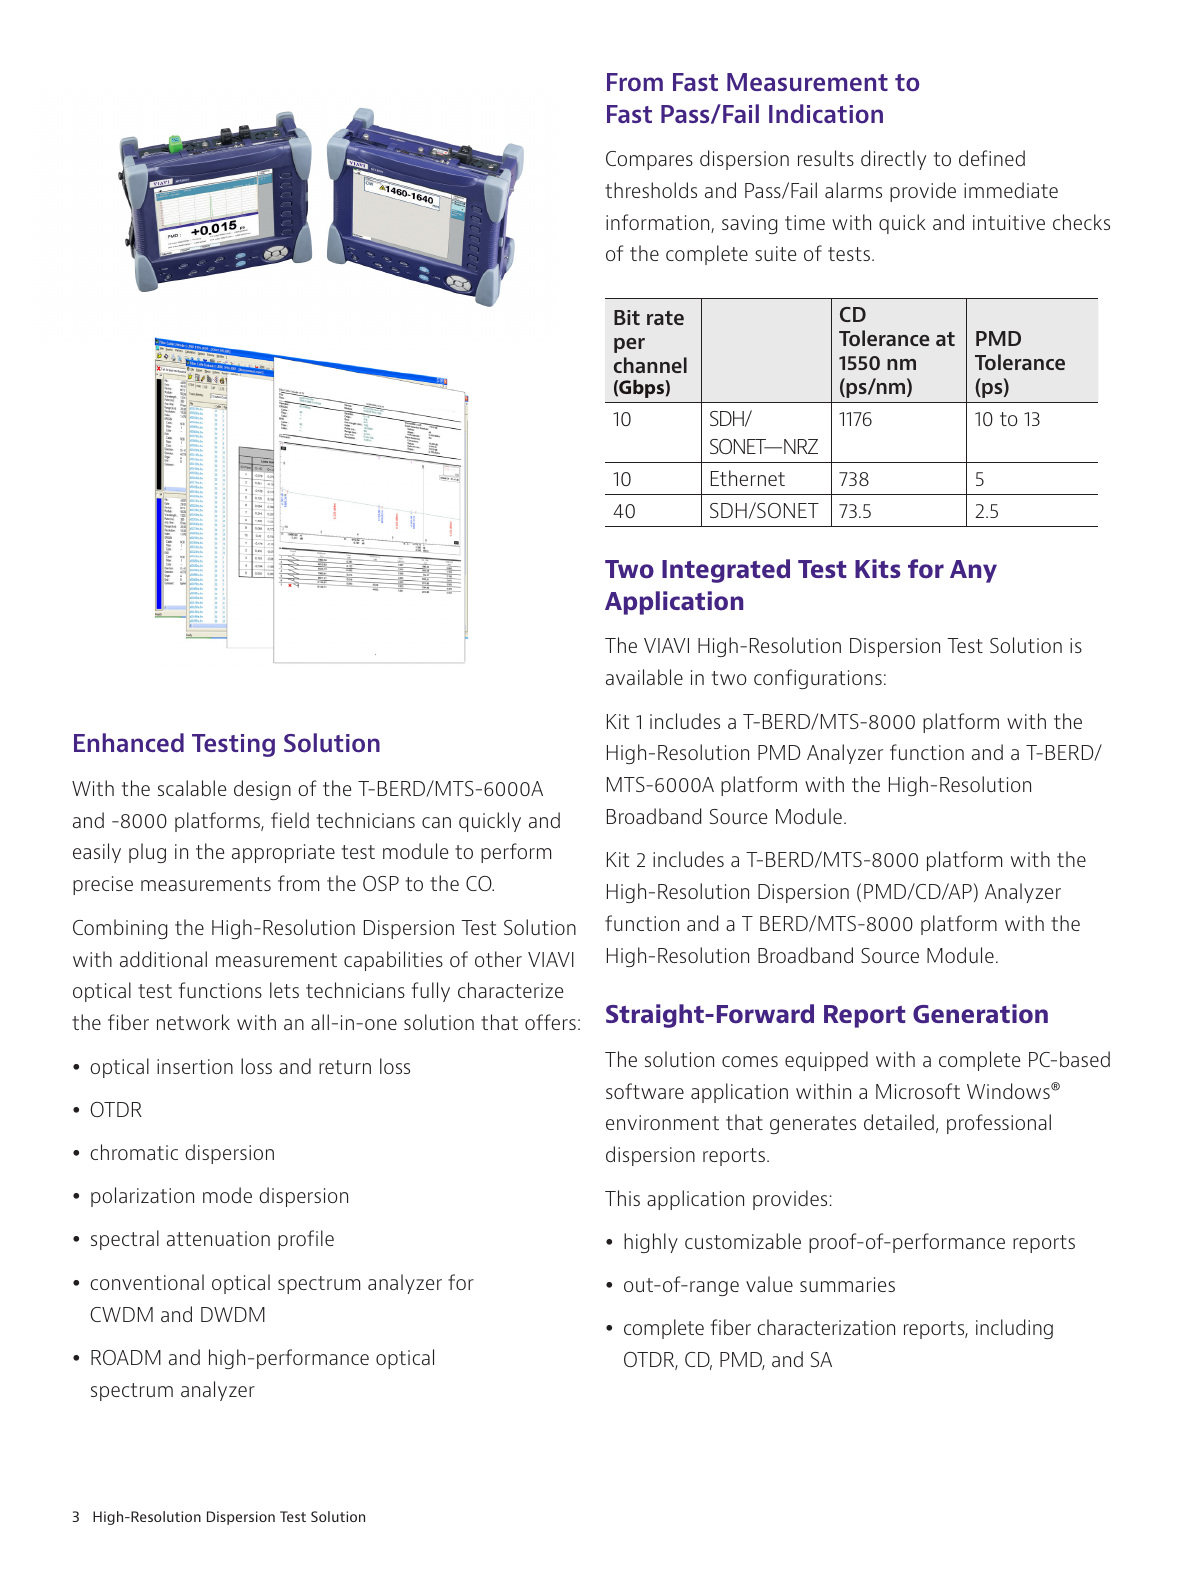  What do you see at coordinates (818, 679) in the screenshot?
I see `configurations` at bounding box center [818, 679].
